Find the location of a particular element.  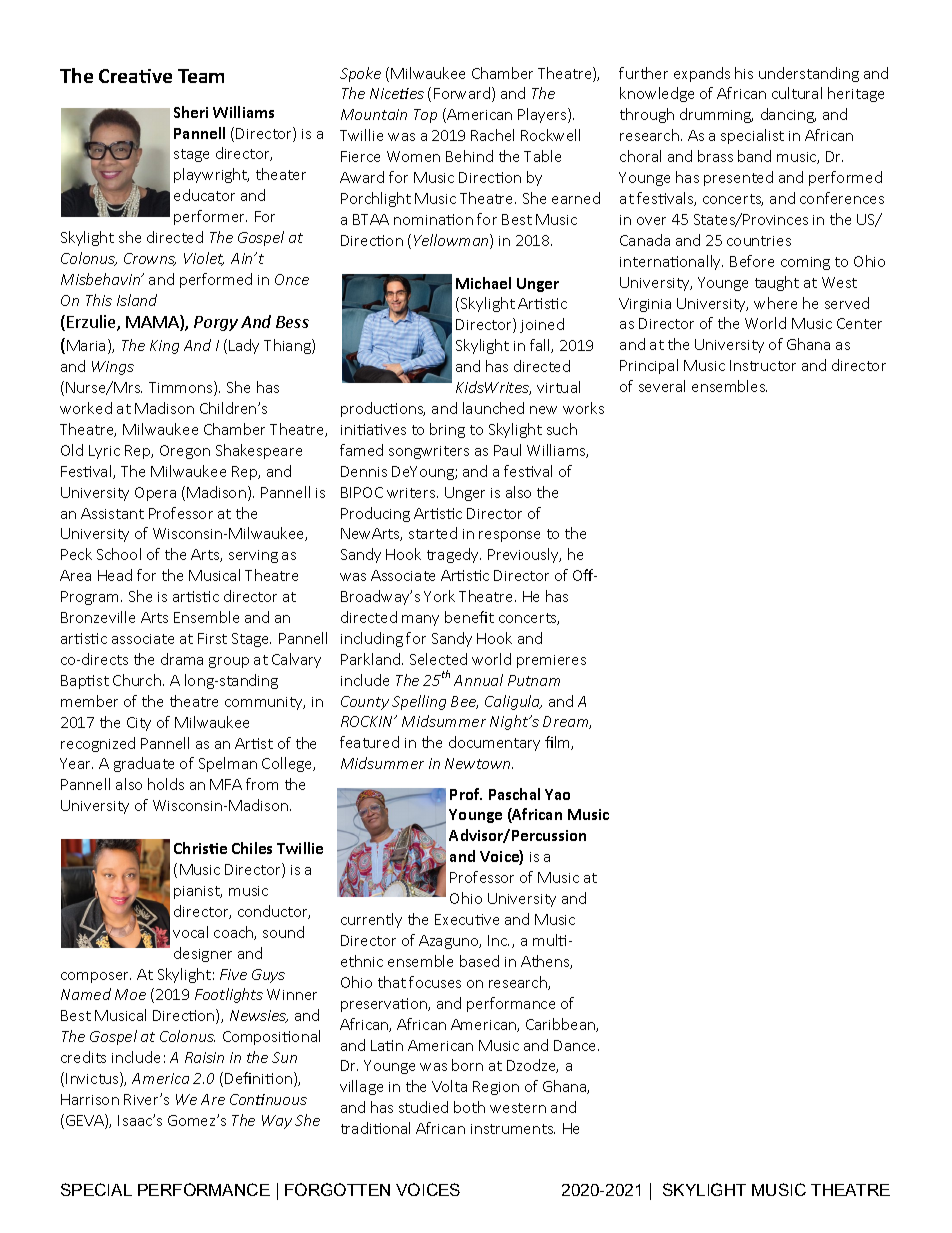

Paul is located at coordinates (507, 450).
